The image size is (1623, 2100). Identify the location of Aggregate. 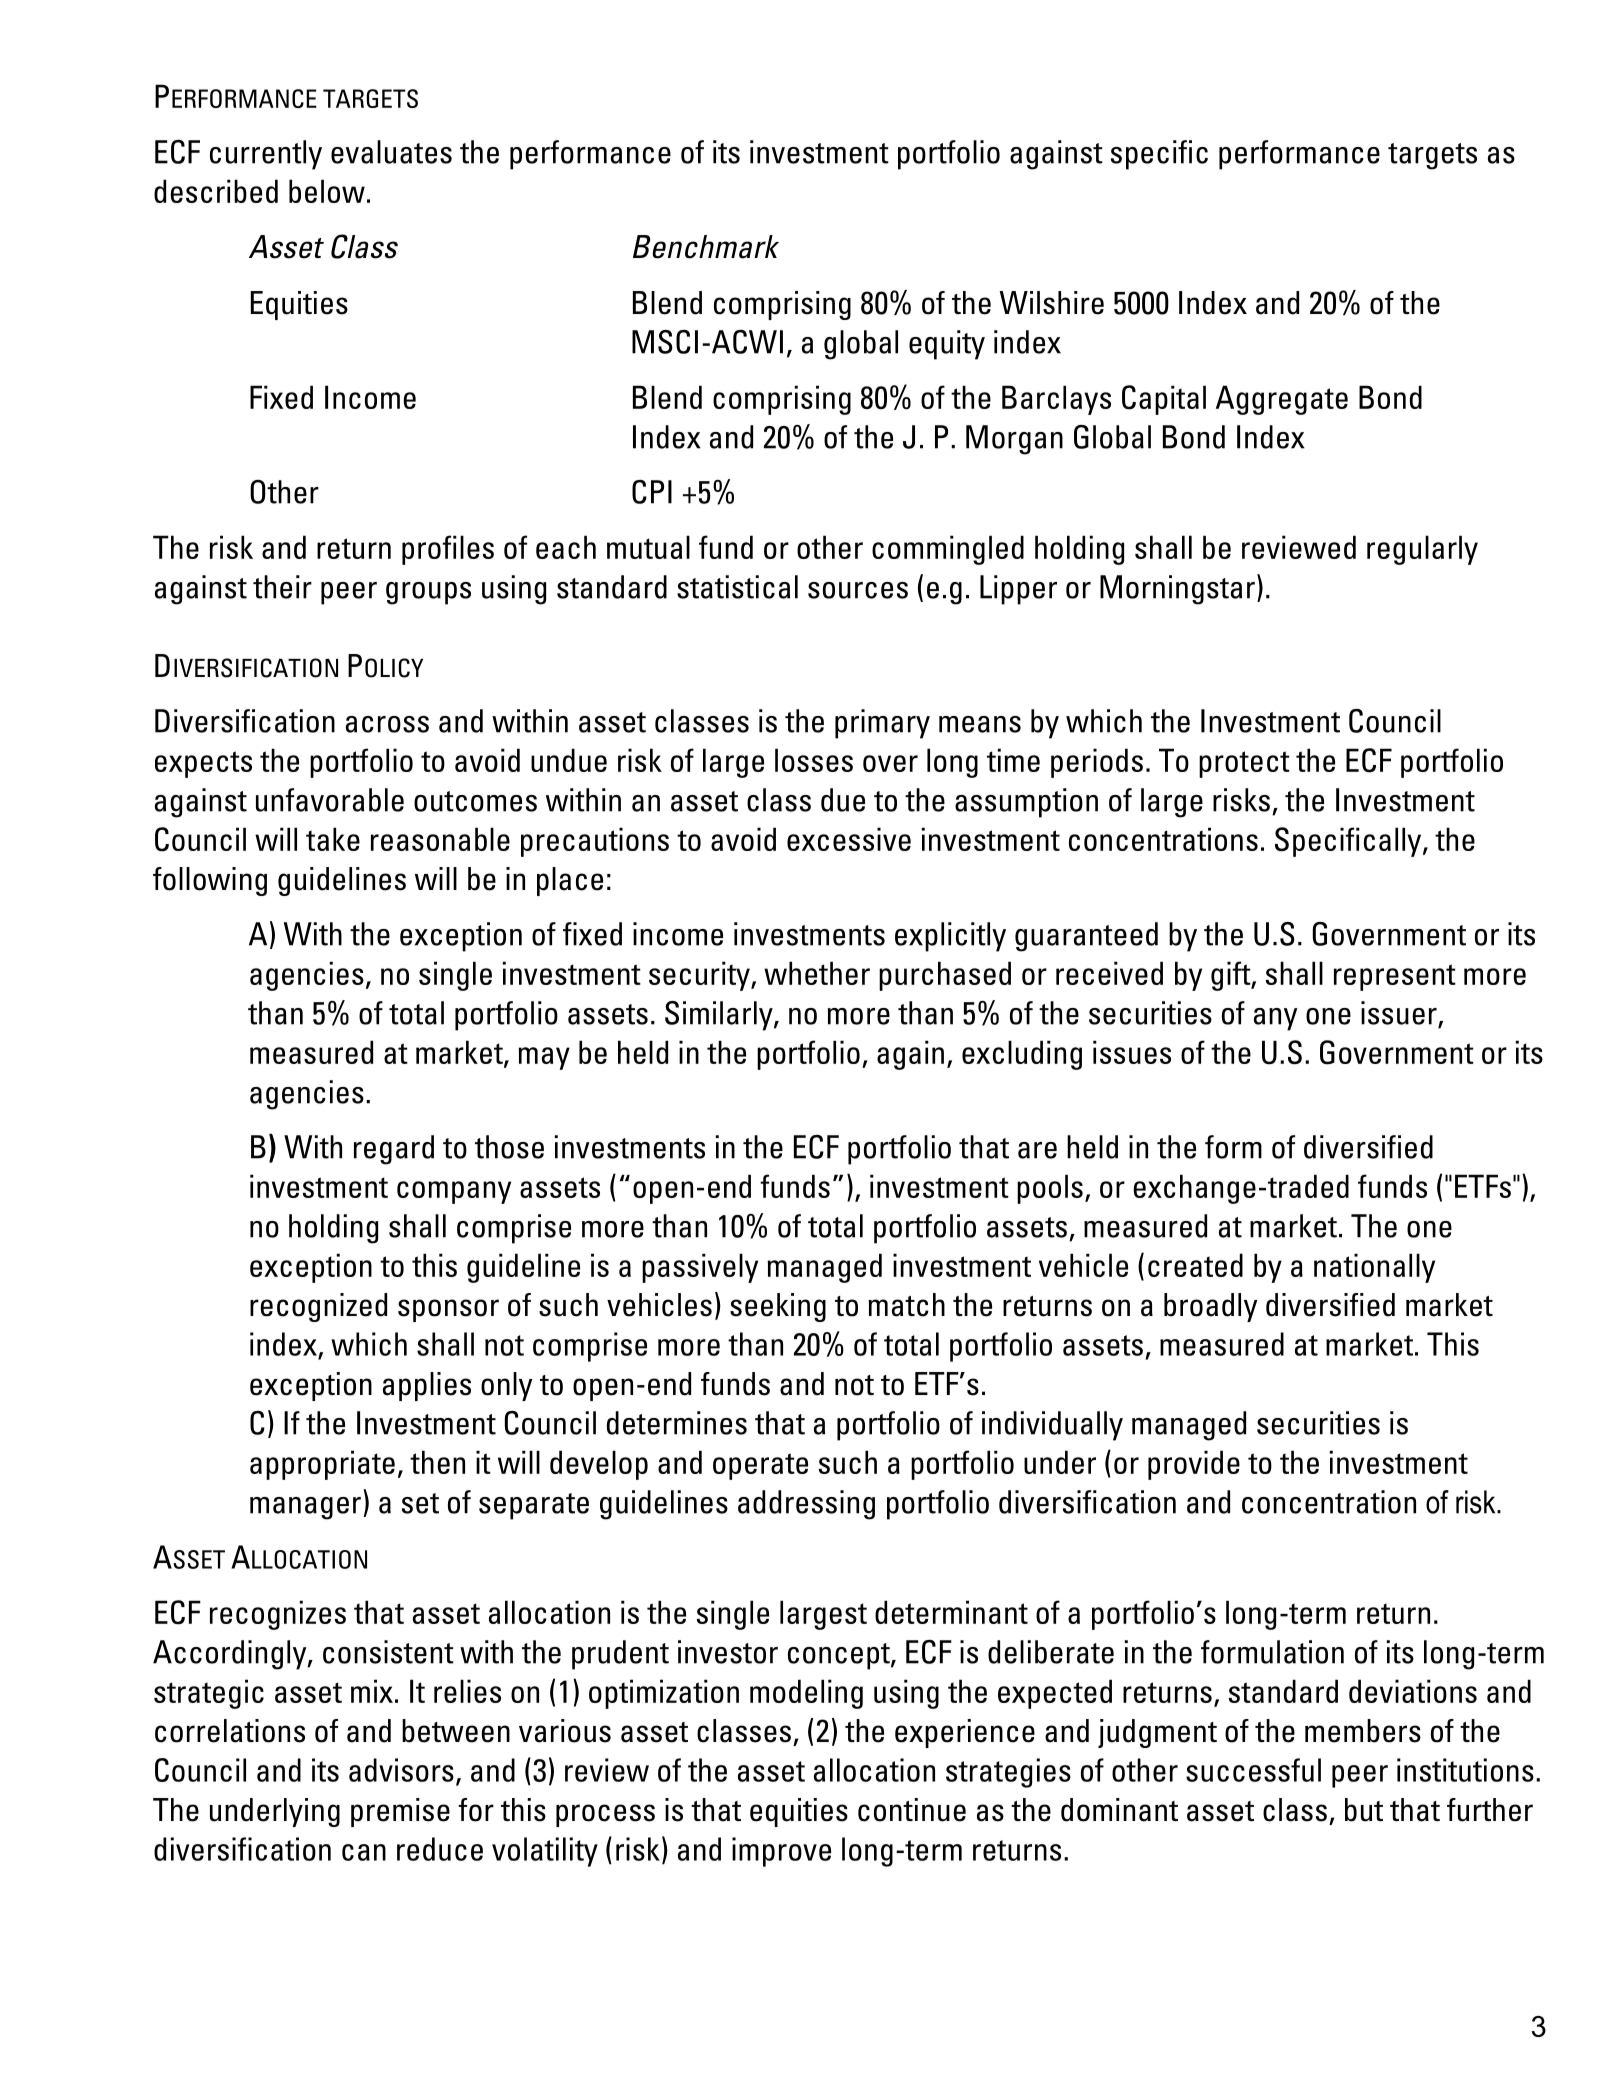
(1282, 400).
